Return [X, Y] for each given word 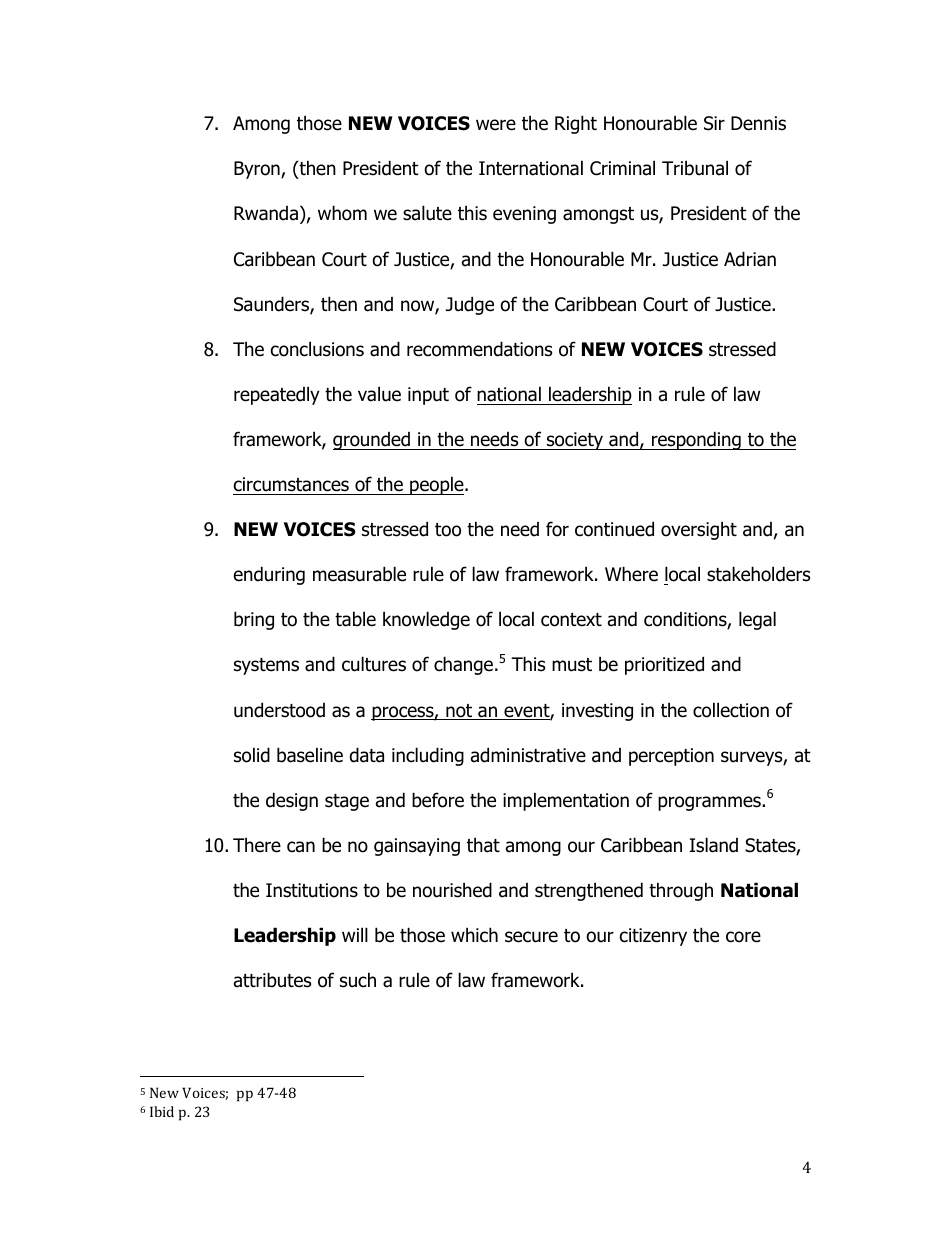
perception [671, 757]
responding [696, 440]
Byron [258, 170]
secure [531, 937]
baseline [310, 755]
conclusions [317, 349]
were [496, 125]
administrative [528, 755]
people [437, 485]
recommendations [479, 349]
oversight [699, 530]
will [355, 934]
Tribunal [695, 168]
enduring [269, 575]
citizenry [653, 937]
